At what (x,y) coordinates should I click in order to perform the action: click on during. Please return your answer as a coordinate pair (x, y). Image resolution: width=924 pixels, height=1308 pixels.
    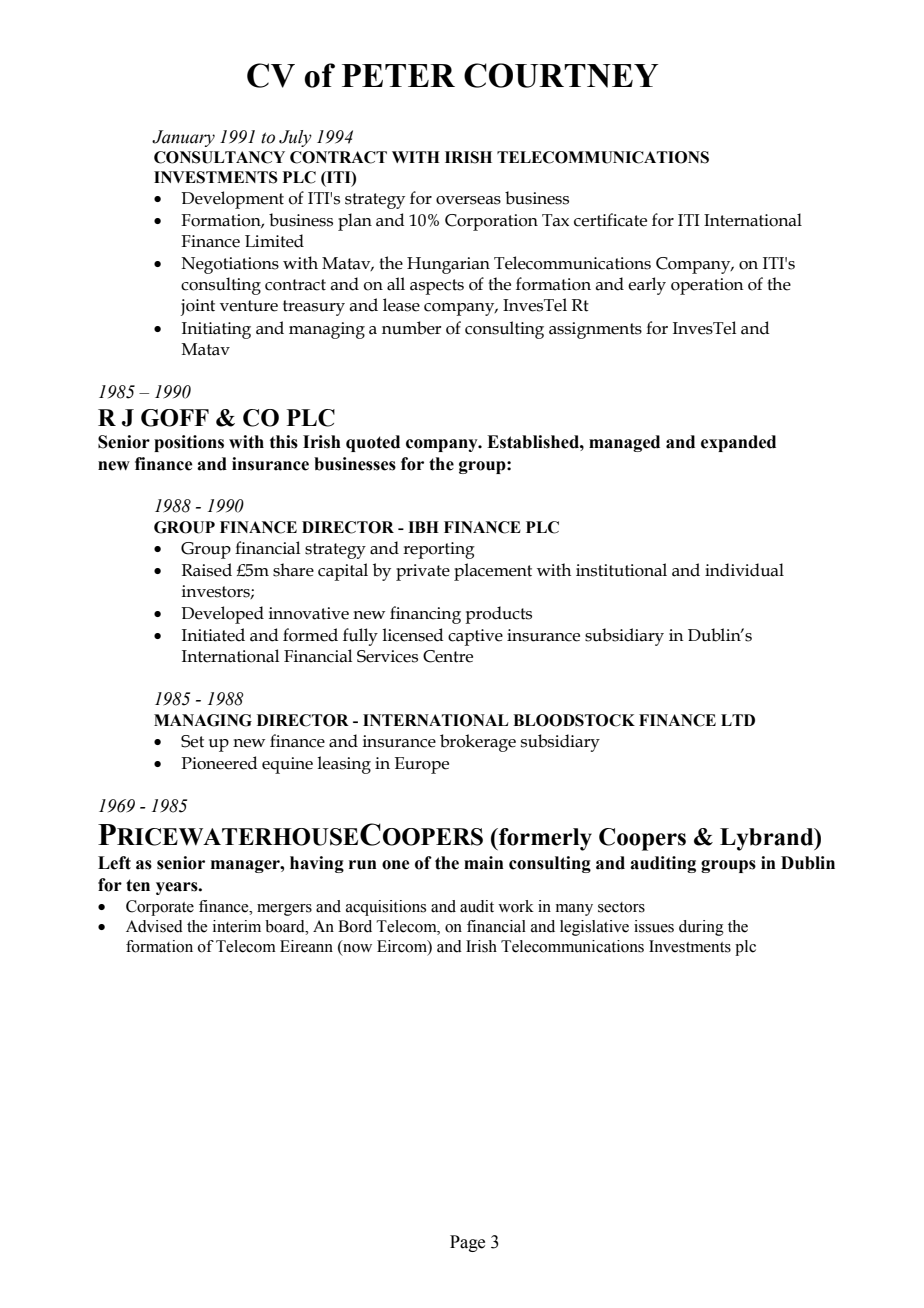
    Looking at the image, I should click on (701, 928).
